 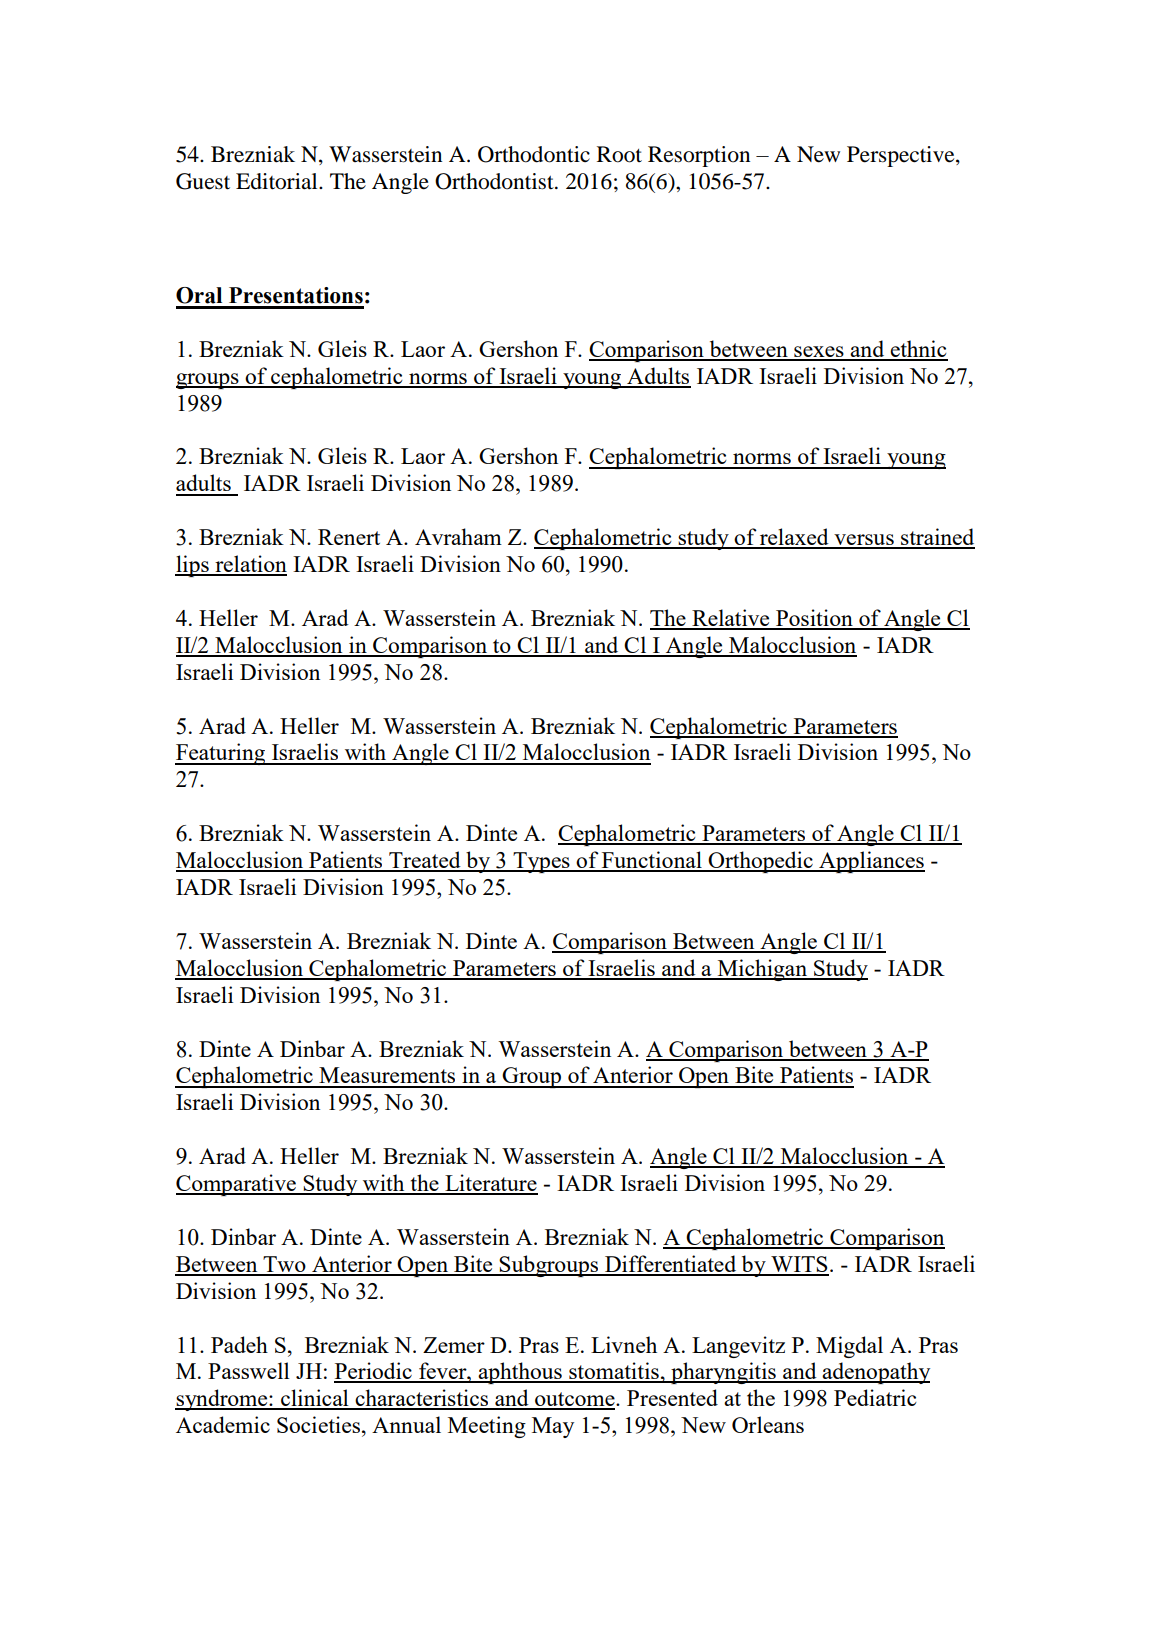 I want to click on clinical, so click(x=315, y=1399).
